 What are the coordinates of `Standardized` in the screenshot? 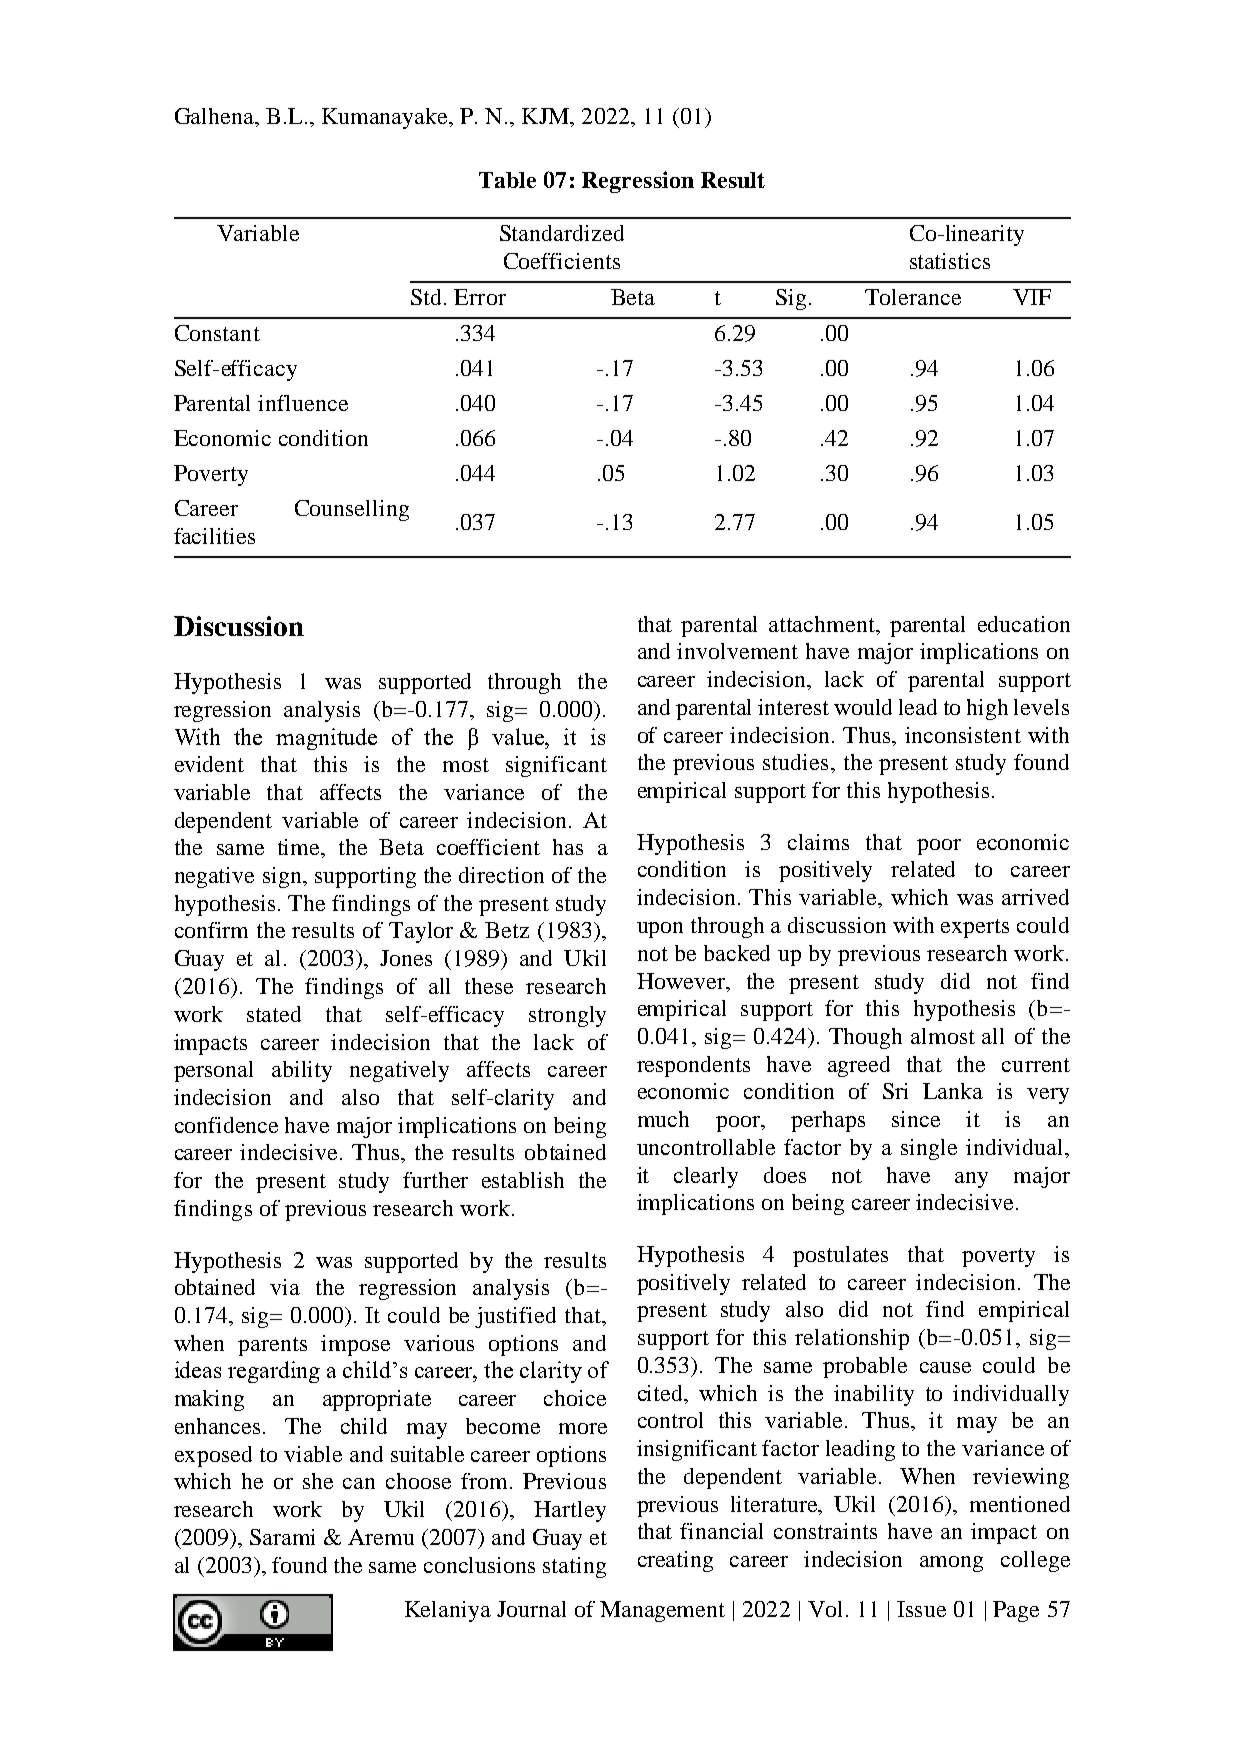 It's located at (562, 233).
